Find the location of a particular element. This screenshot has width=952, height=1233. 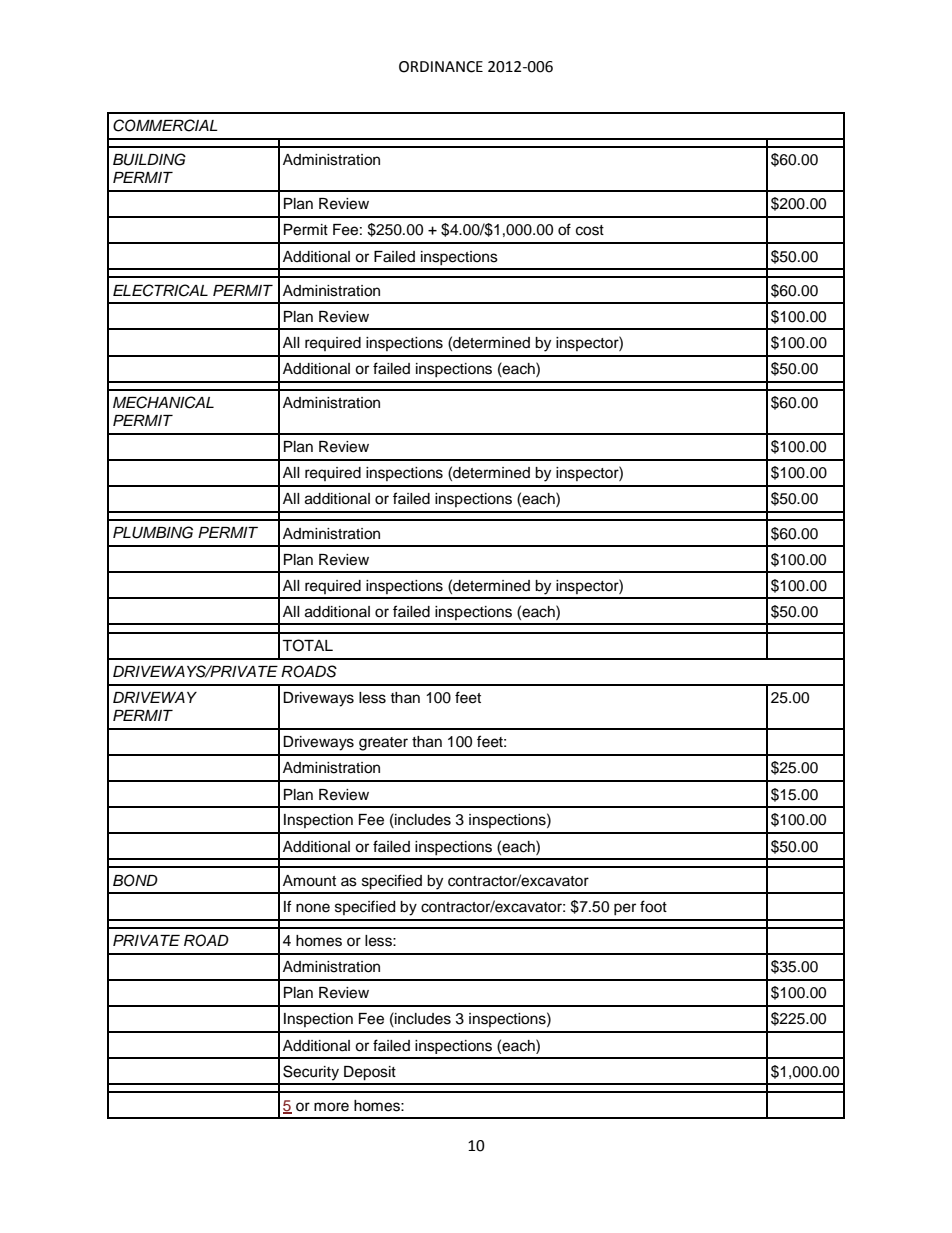

Amount is located at coordinates (309, 881).
